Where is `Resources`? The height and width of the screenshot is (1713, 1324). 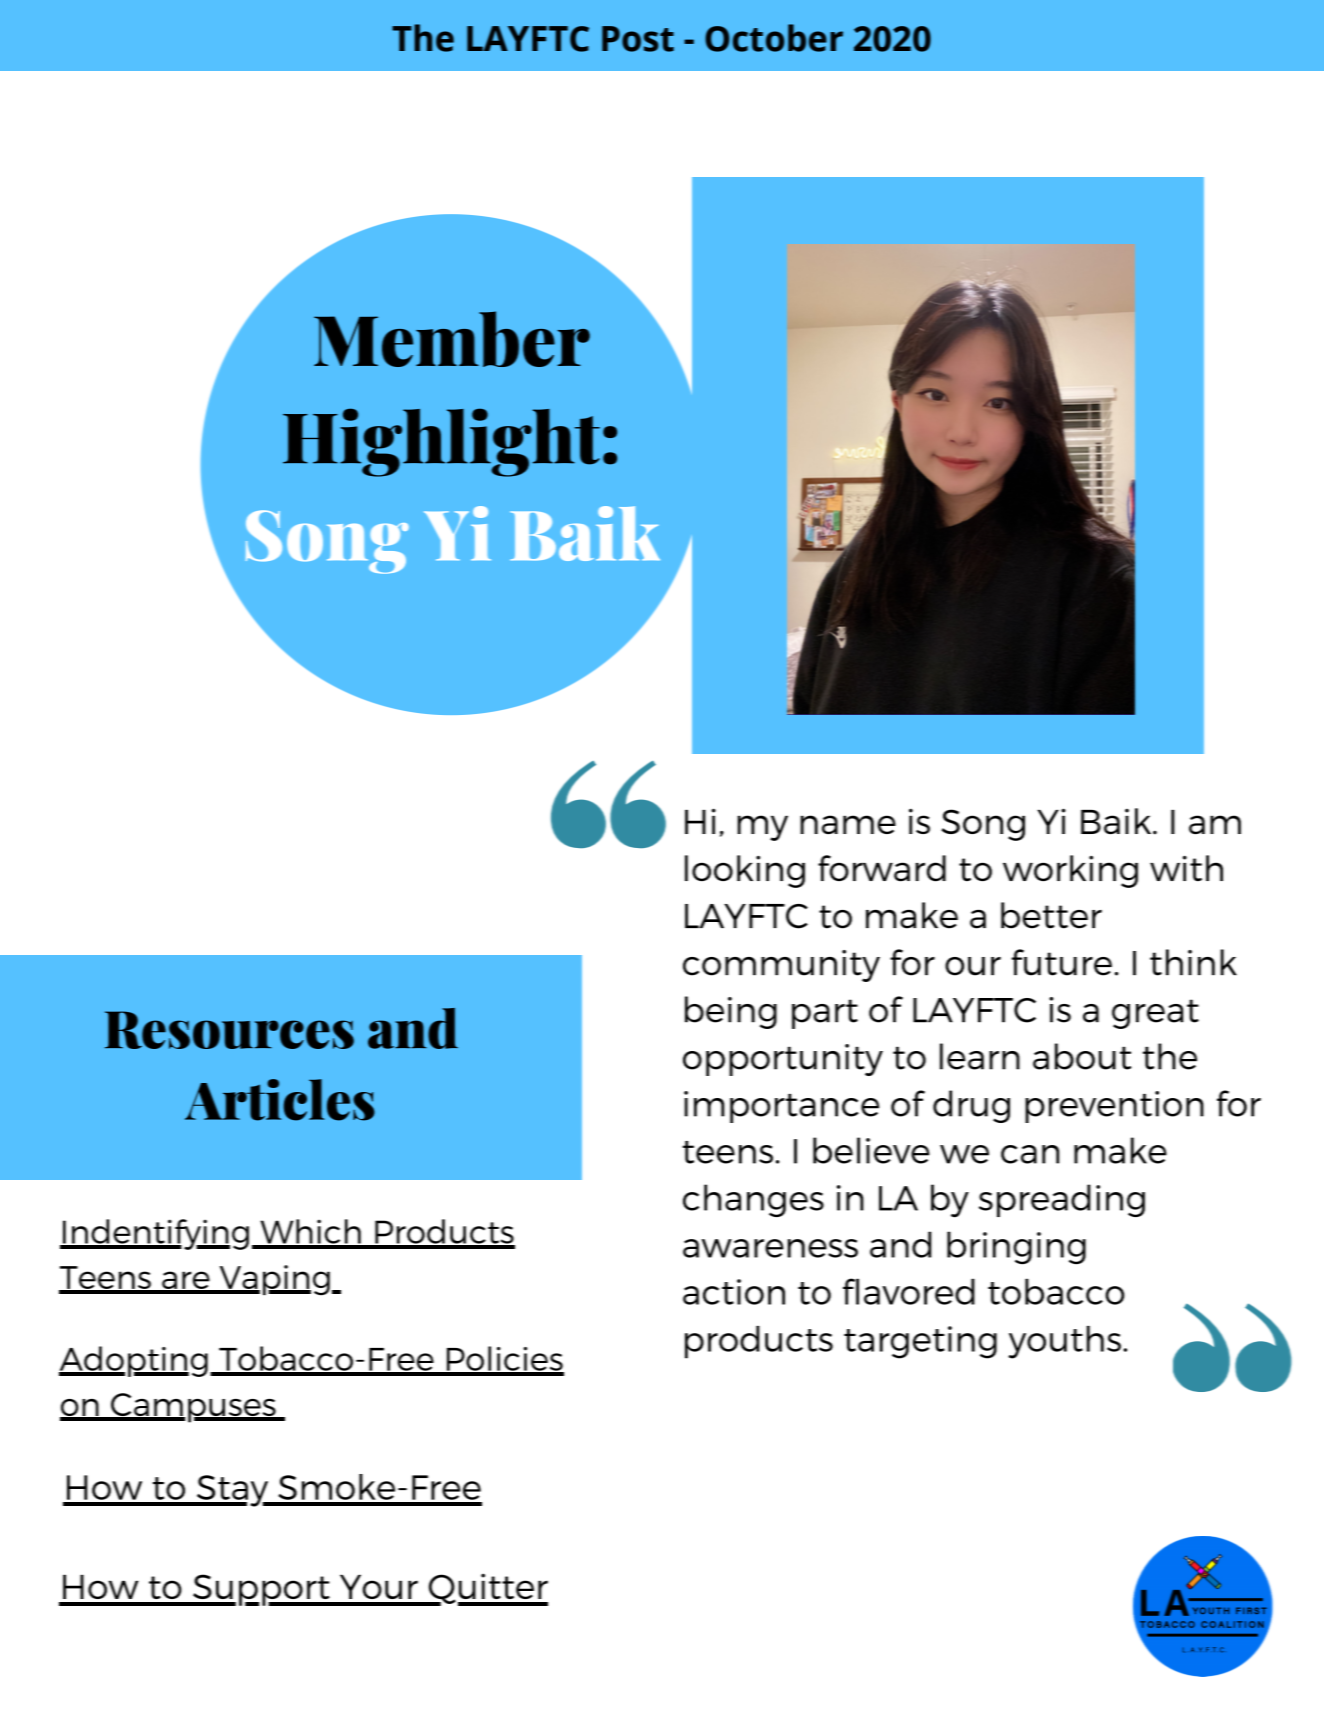
Resources is located at coordinates (229, 1030).
